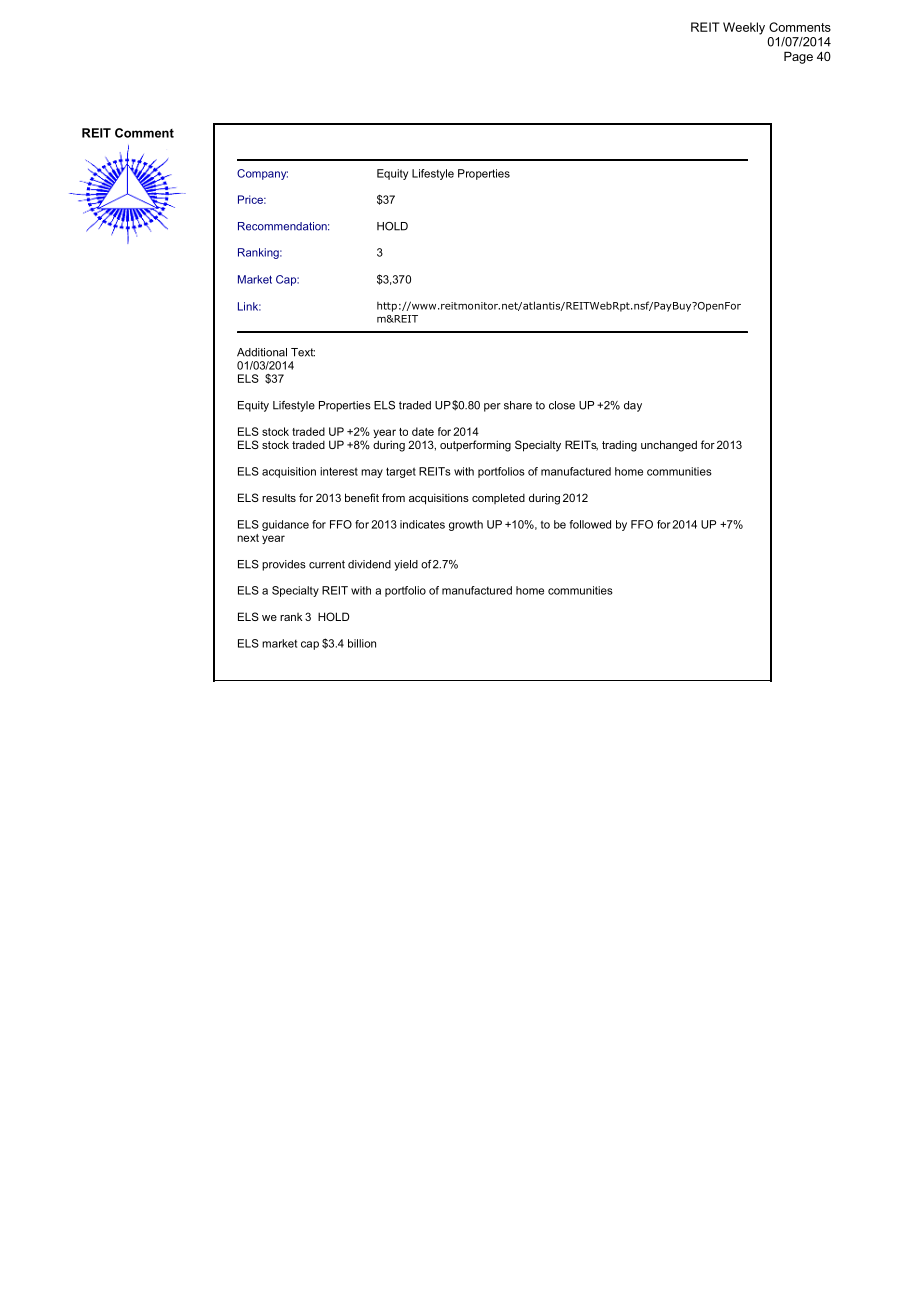  What do you see at coordinates (633, 406) in the image?
I see `day` at bounding box center [633, 406].
